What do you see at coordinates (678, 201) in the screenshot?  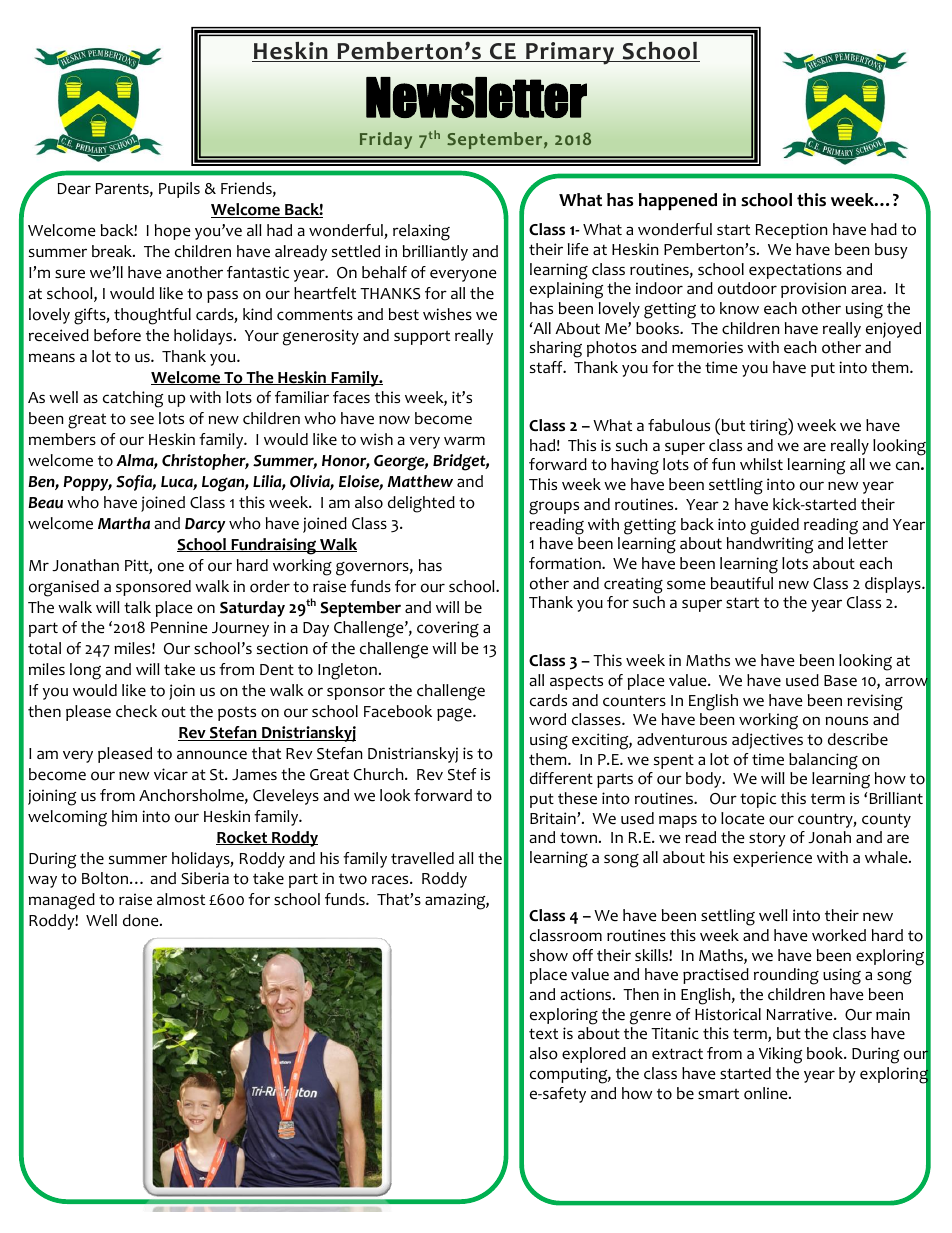 I see `happened` at bounding box center [678, 201].
